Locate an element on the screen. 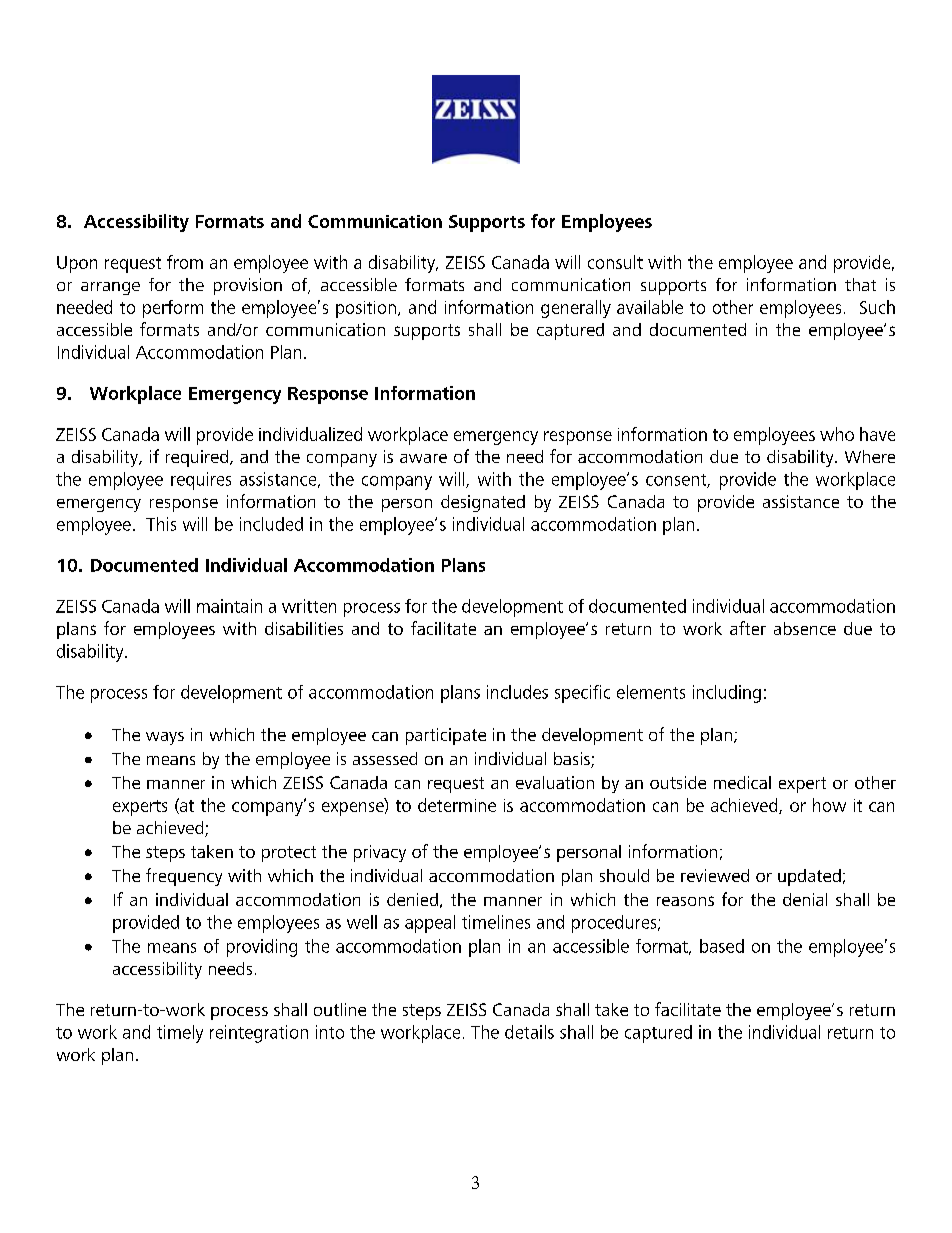 The width and height of the screenshot is (952, 1233). based is located at coordinates (722, 946).
